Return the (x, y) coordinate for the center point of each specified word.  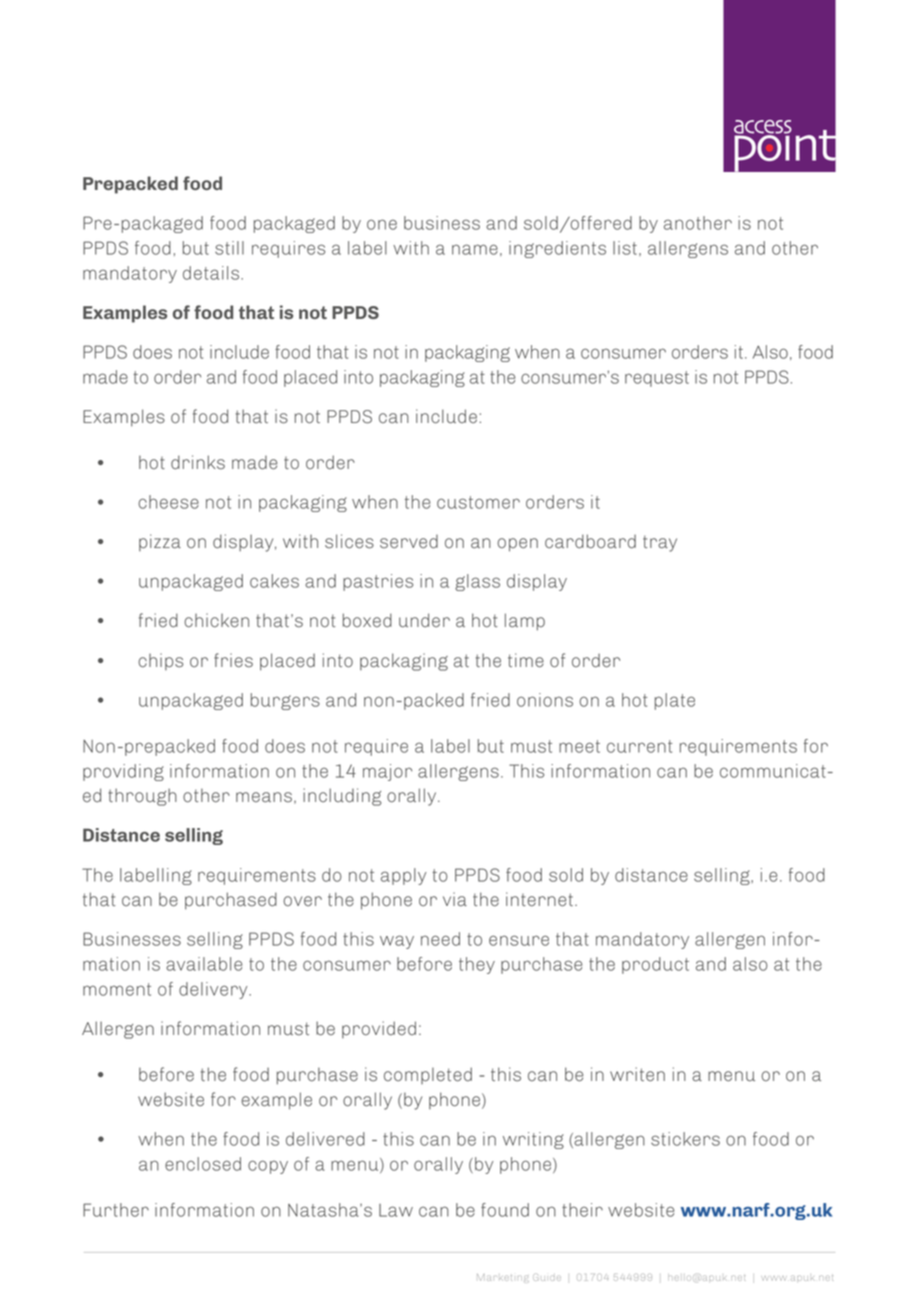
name (475, 249)
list (625, 248)
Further (116, 1210)
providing (123, 772)
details (212, 273)
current (639, 746)
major (387, 772)
